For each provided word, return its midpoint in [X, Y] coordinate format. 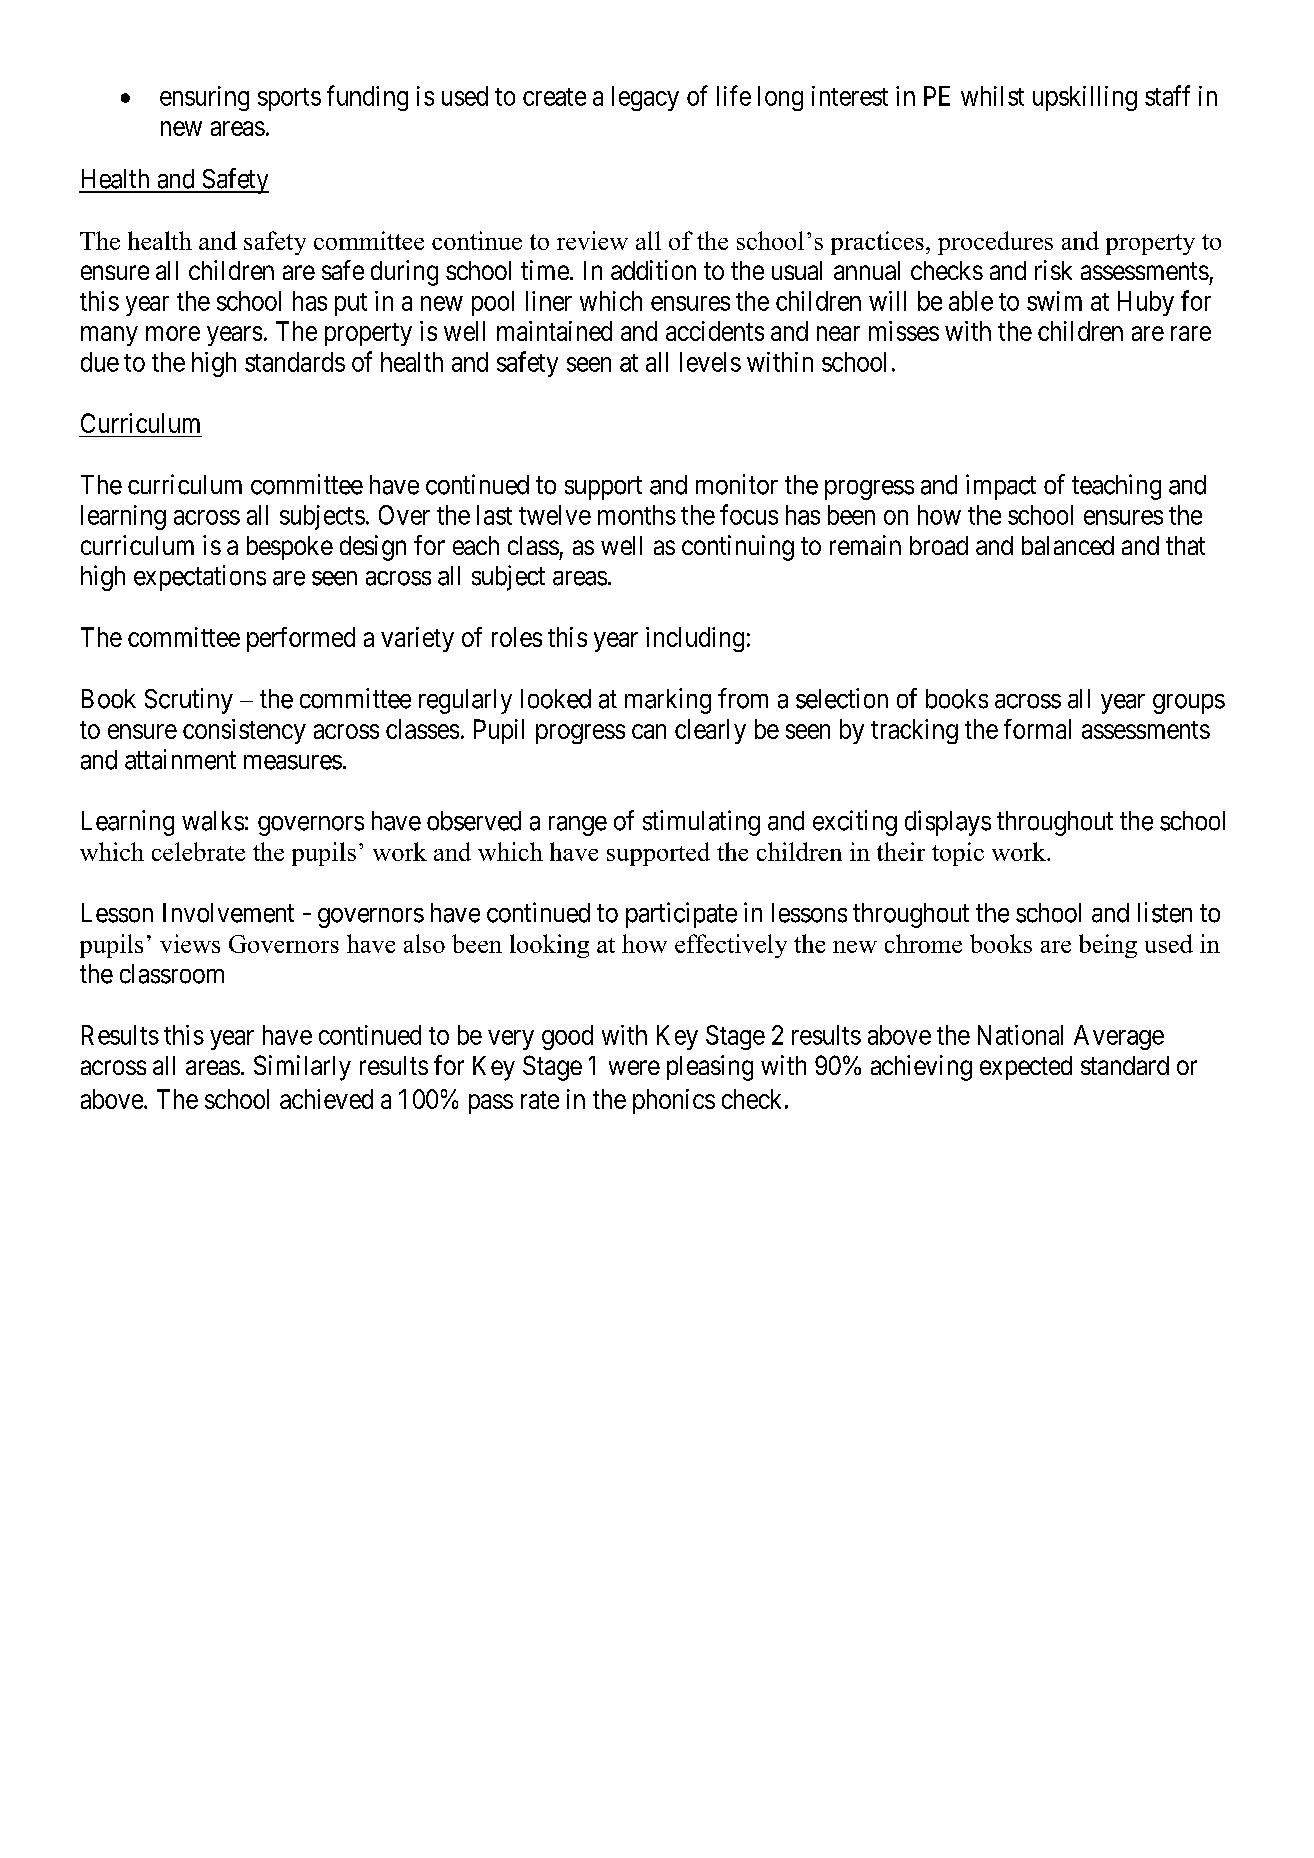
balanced [1068, 545]
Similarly [302, 1068]
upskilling [1085, 98]
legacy [645, 98]
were [634, 1067]
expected [1026, 1068]
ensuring [204, 98]
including [695, 639]
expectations [200, 578]
